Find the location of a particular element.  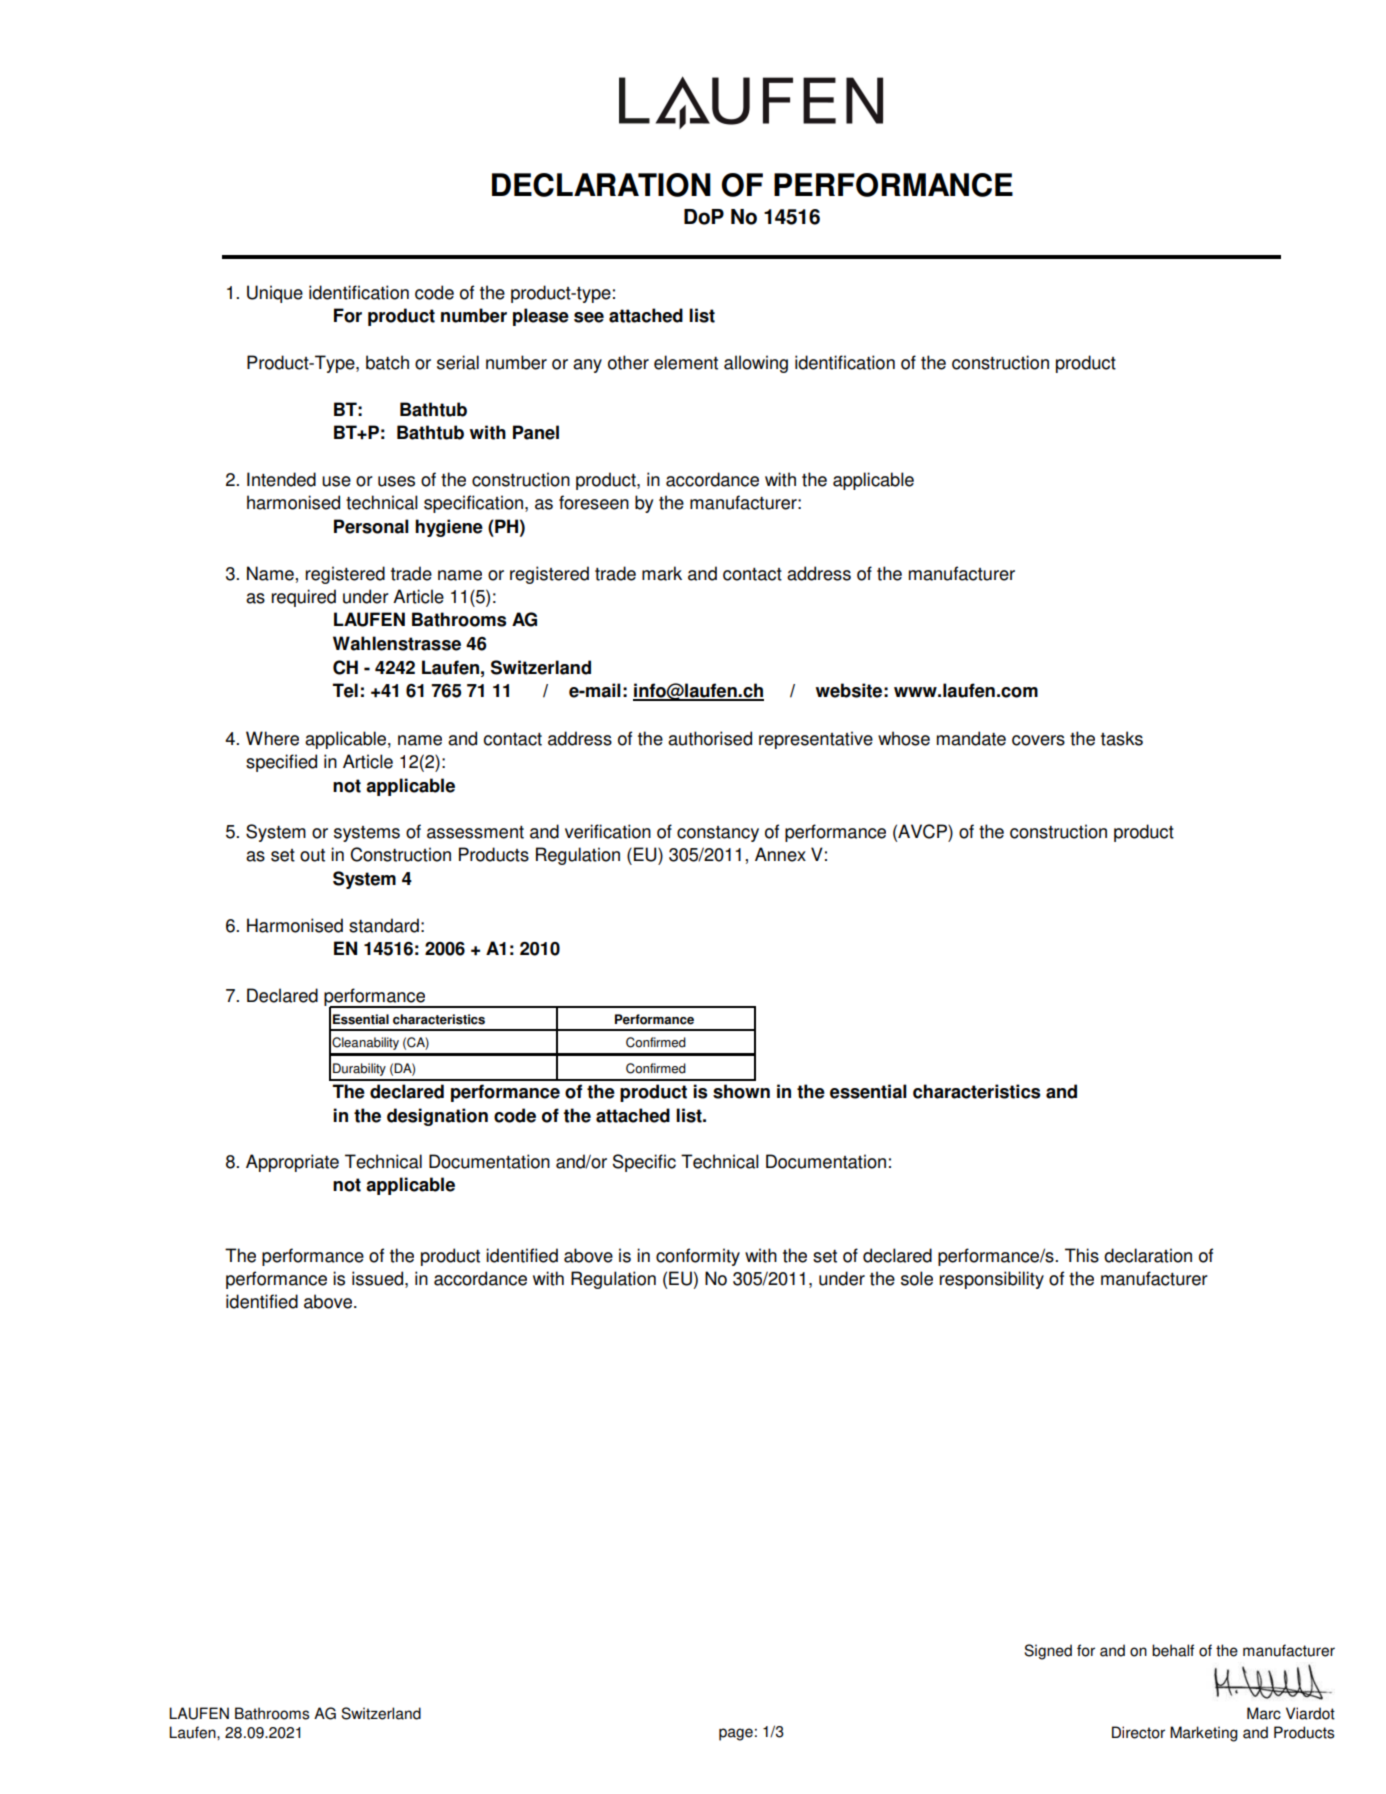

element is located at coordinates (686, 362).
